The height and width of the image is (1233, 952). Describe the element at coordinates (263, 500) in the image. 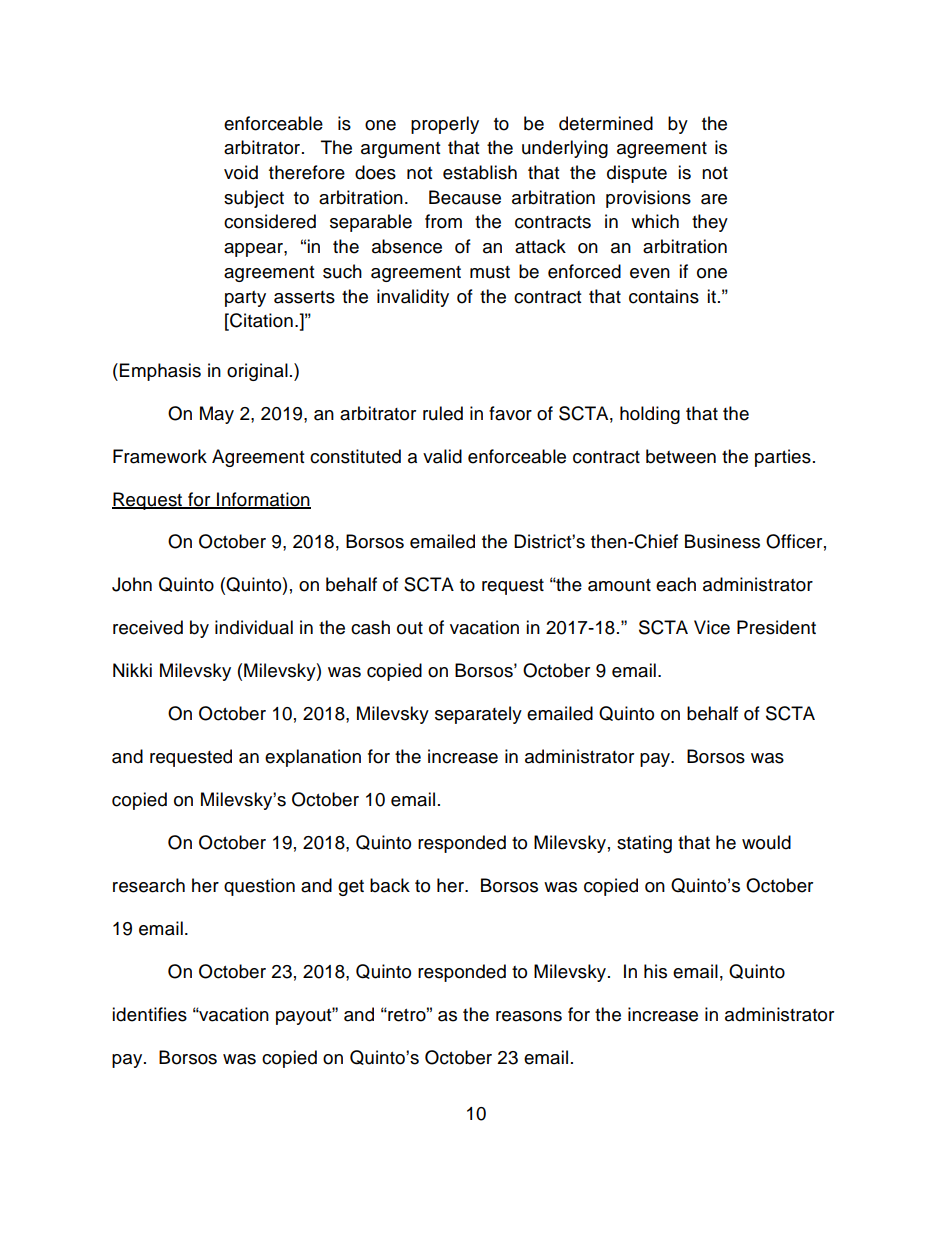

I see `Information` at that location.
